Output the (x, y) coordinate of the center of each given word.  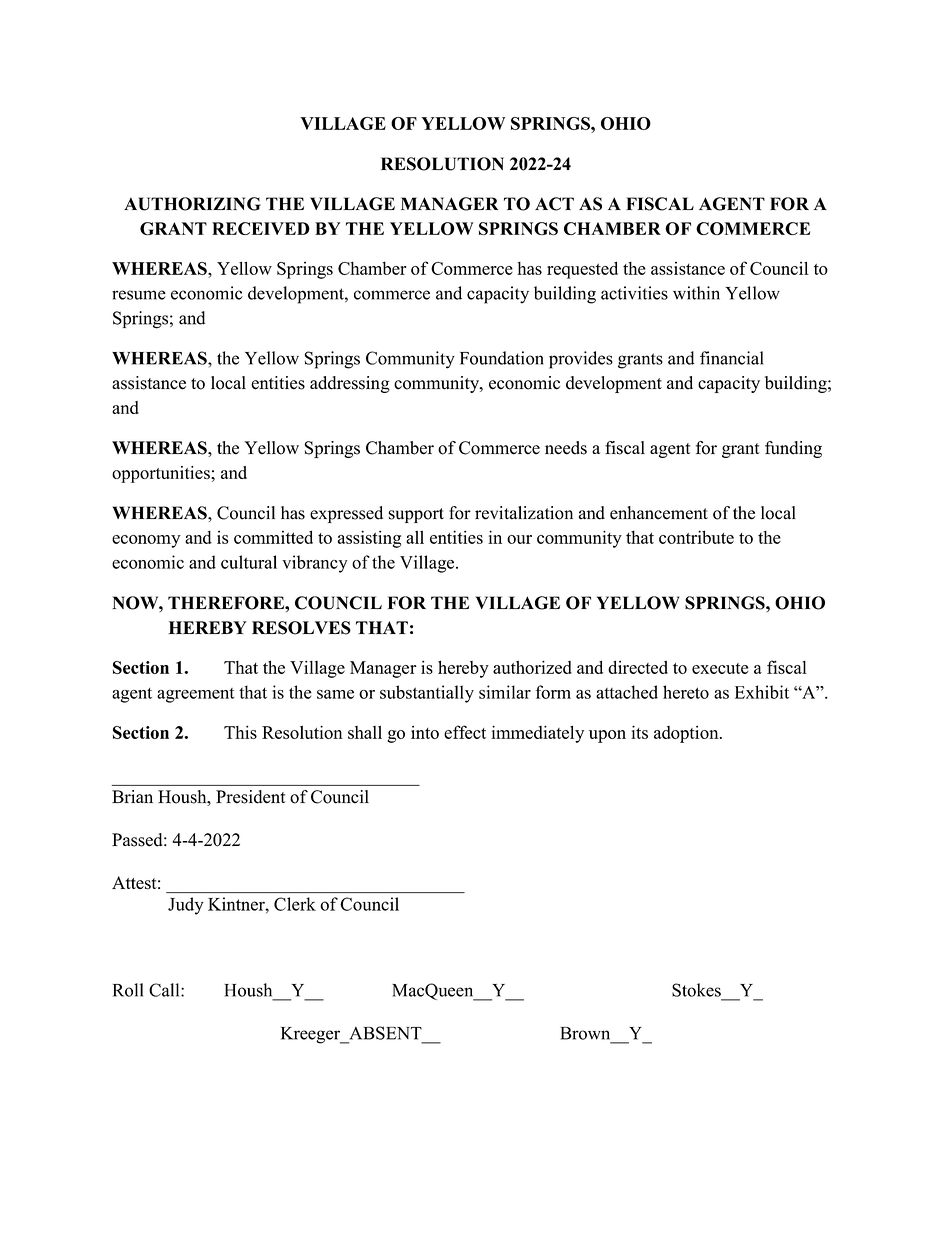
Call (165, 990)
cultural (249, 562)
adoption (687, 734)
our (519, 539)
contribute (696, 537)
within (696, 293)
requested (582, 270)
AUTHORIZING (192, 204)
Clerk (295, 904)
